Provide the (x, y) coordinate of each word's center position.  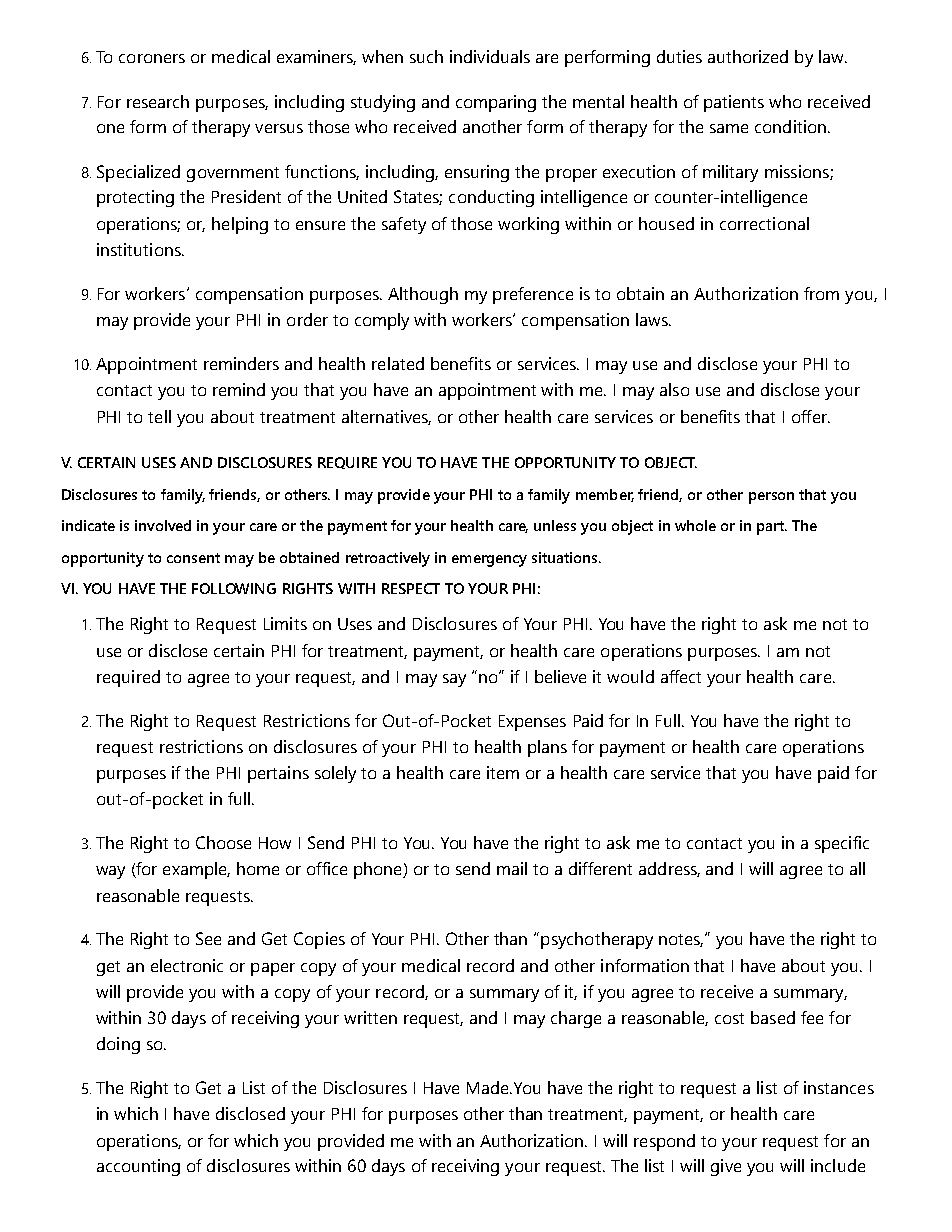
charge (576, 1019)
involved (163, 525)
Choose (223, 842)
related (398, 363)
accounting (138, 1167)
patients (734, 103)
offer (810, 416)
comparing (496, 103)
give (726, 1167)
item (503, 772)
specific (842, 844)
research (158, 101)
